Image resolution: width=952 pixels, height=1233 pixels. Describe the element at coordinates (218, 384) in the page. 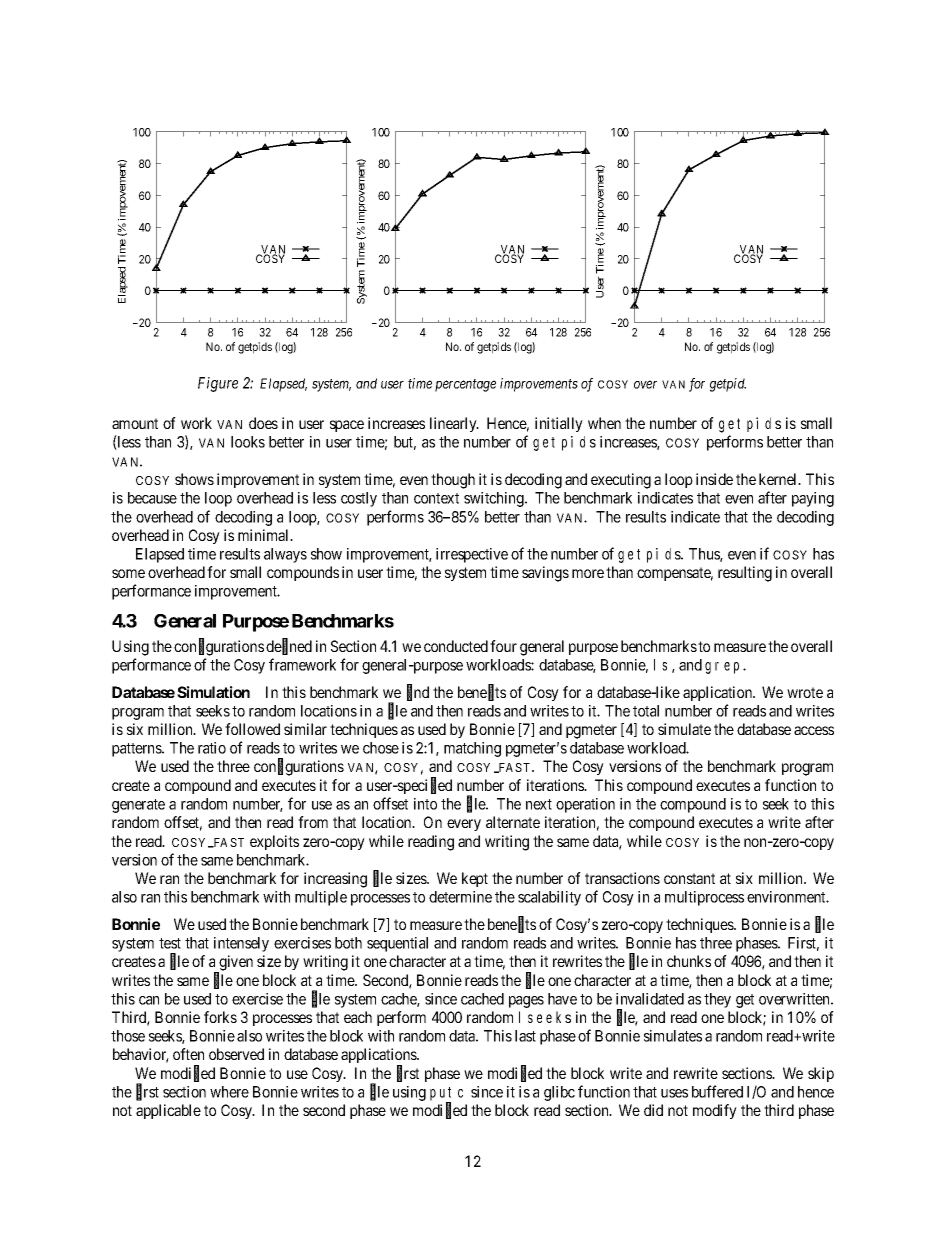

I see `Figure` at that location.
